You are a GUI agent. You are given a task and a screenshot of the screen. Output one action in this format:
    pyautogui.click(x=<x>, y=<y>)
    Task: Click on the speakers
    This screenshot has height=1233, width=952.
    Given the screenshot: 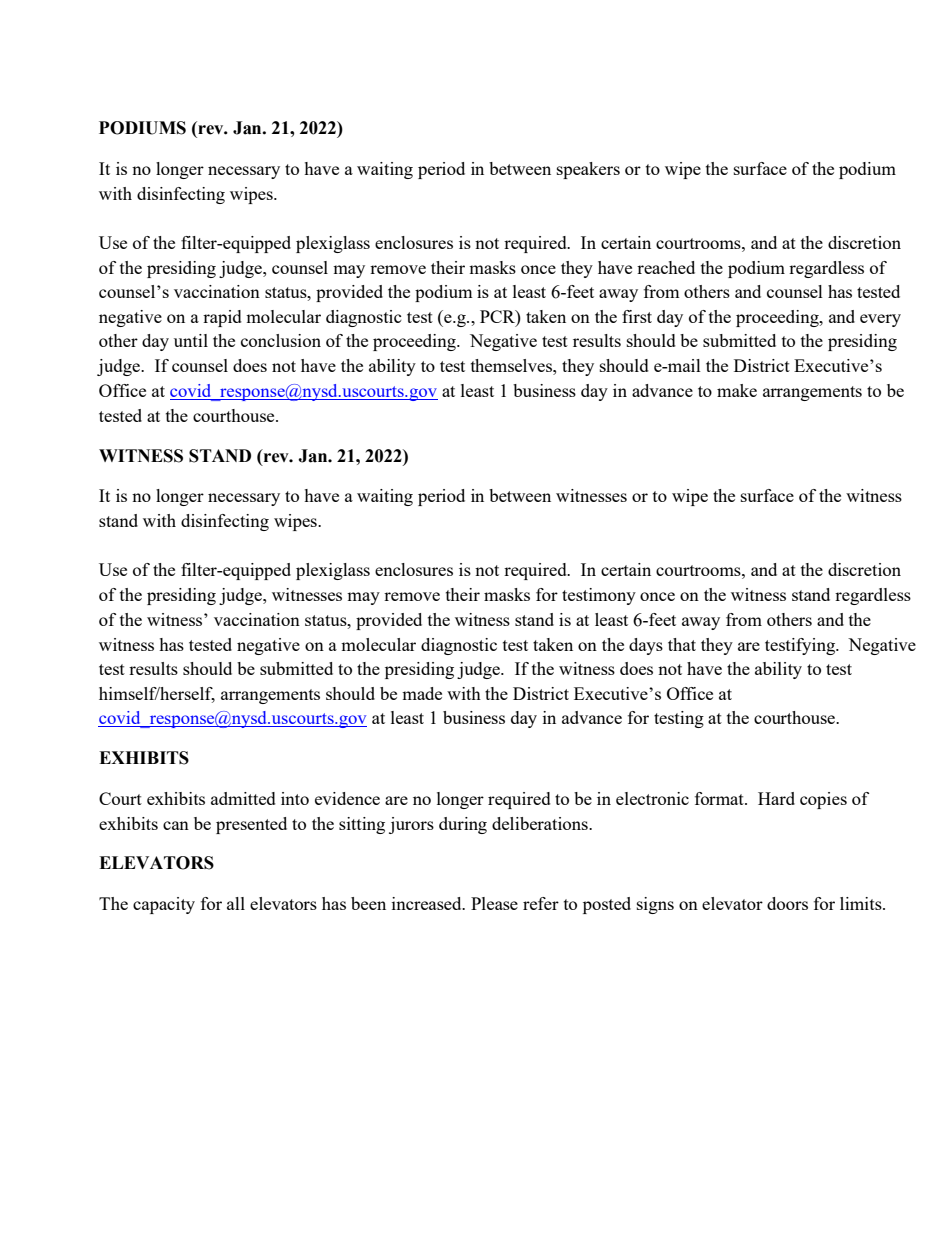 What is the action you would take?
    pyautogui.click(x=588, y=170)
